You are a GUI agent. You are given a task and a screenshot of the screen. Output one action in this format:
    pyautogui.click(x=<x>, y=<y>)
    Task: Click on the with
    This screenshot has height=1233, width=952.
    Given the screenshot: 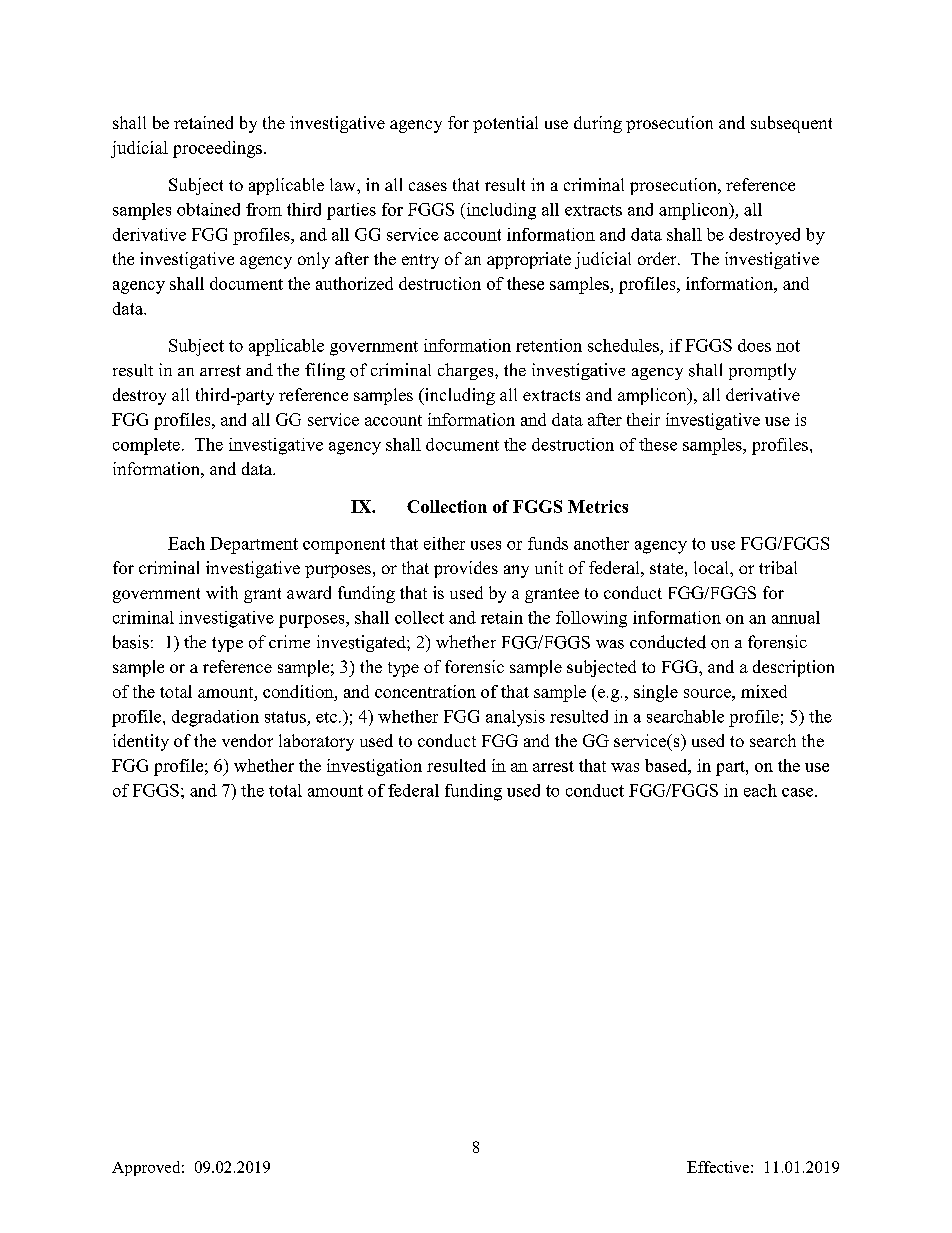 What is the action you would take?
    pyautogui.click(x=222, y=592)
